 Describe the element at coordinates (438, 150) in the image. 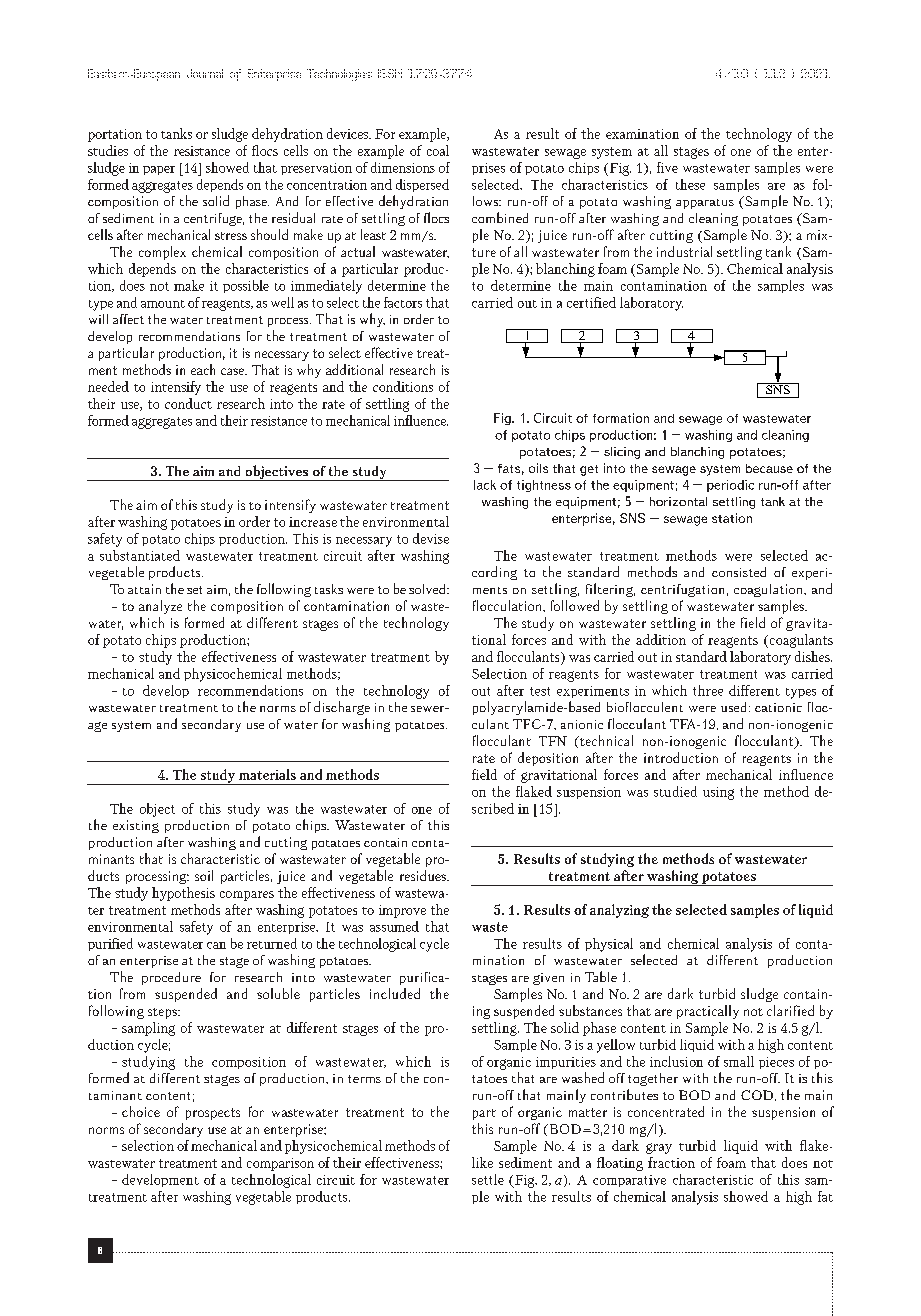

I see `coal` at that location.
